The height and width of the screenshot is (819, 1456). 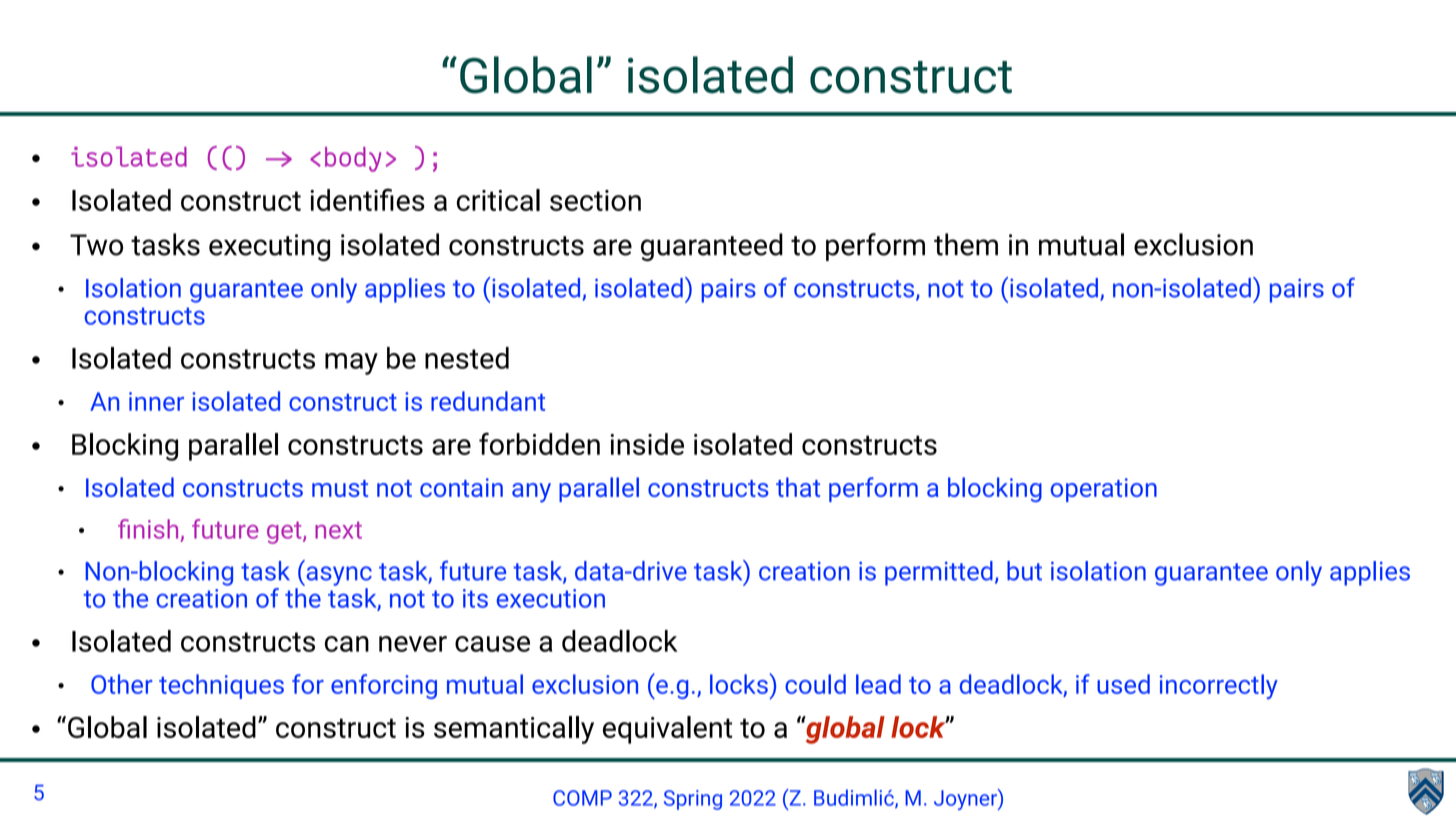 I want to click on that, so click(x=798, y=487).
